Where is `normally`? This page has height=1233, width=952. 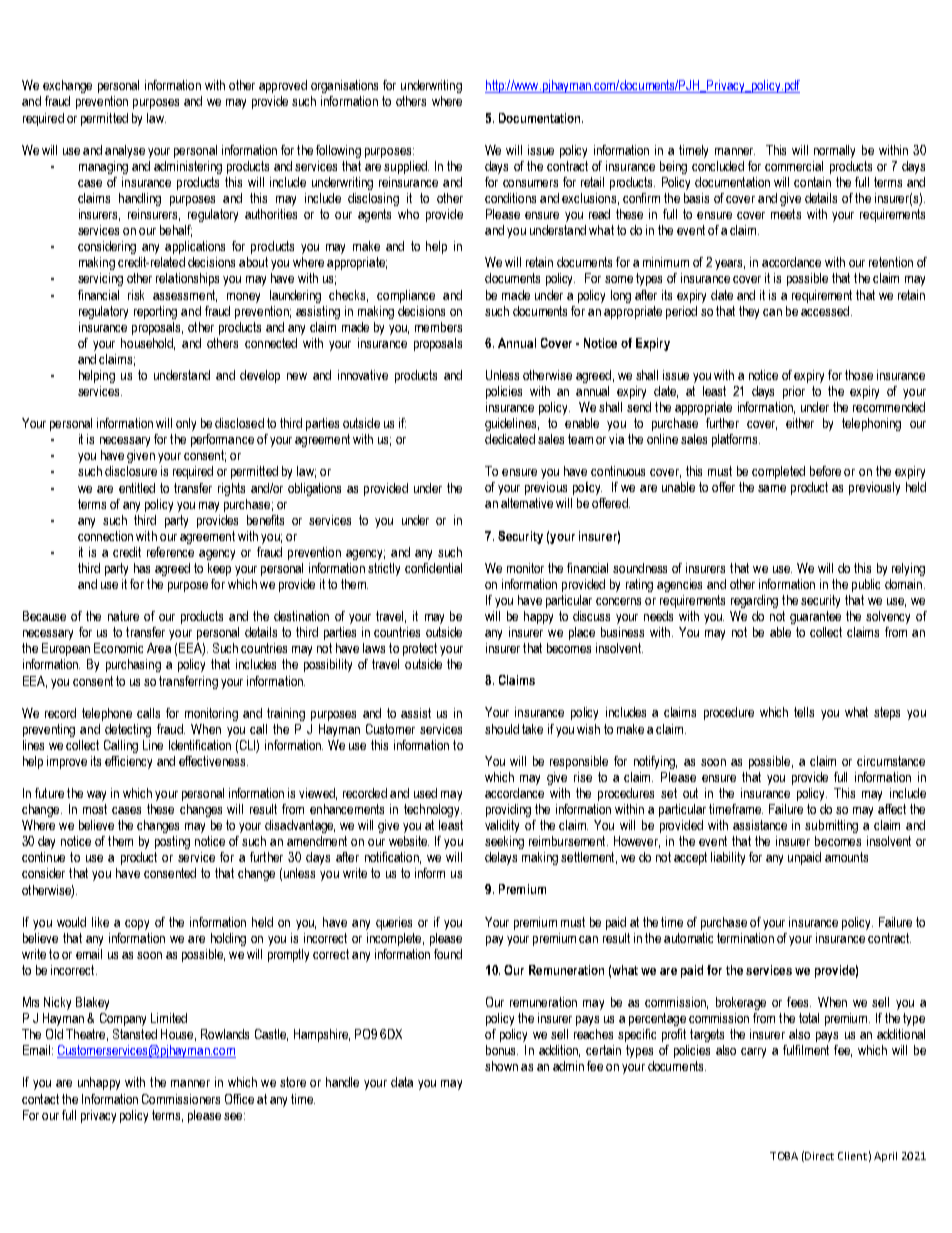
normally is located at coordinates (834, 151).
